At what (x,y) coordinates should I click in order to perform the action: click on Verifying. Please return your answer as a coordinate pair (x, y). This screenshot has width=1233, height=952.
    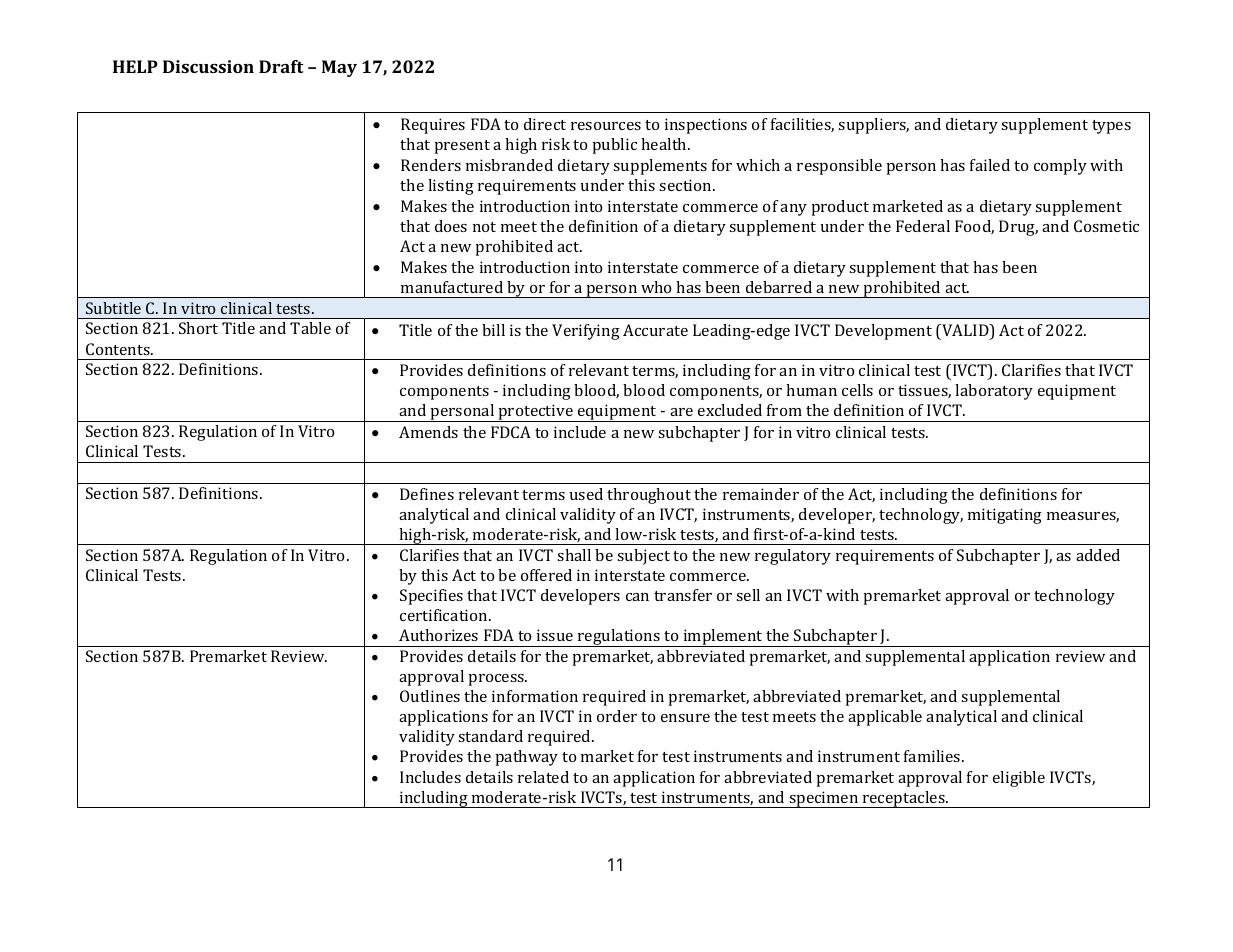
    Looking at the image, I should click on (586, 332).
